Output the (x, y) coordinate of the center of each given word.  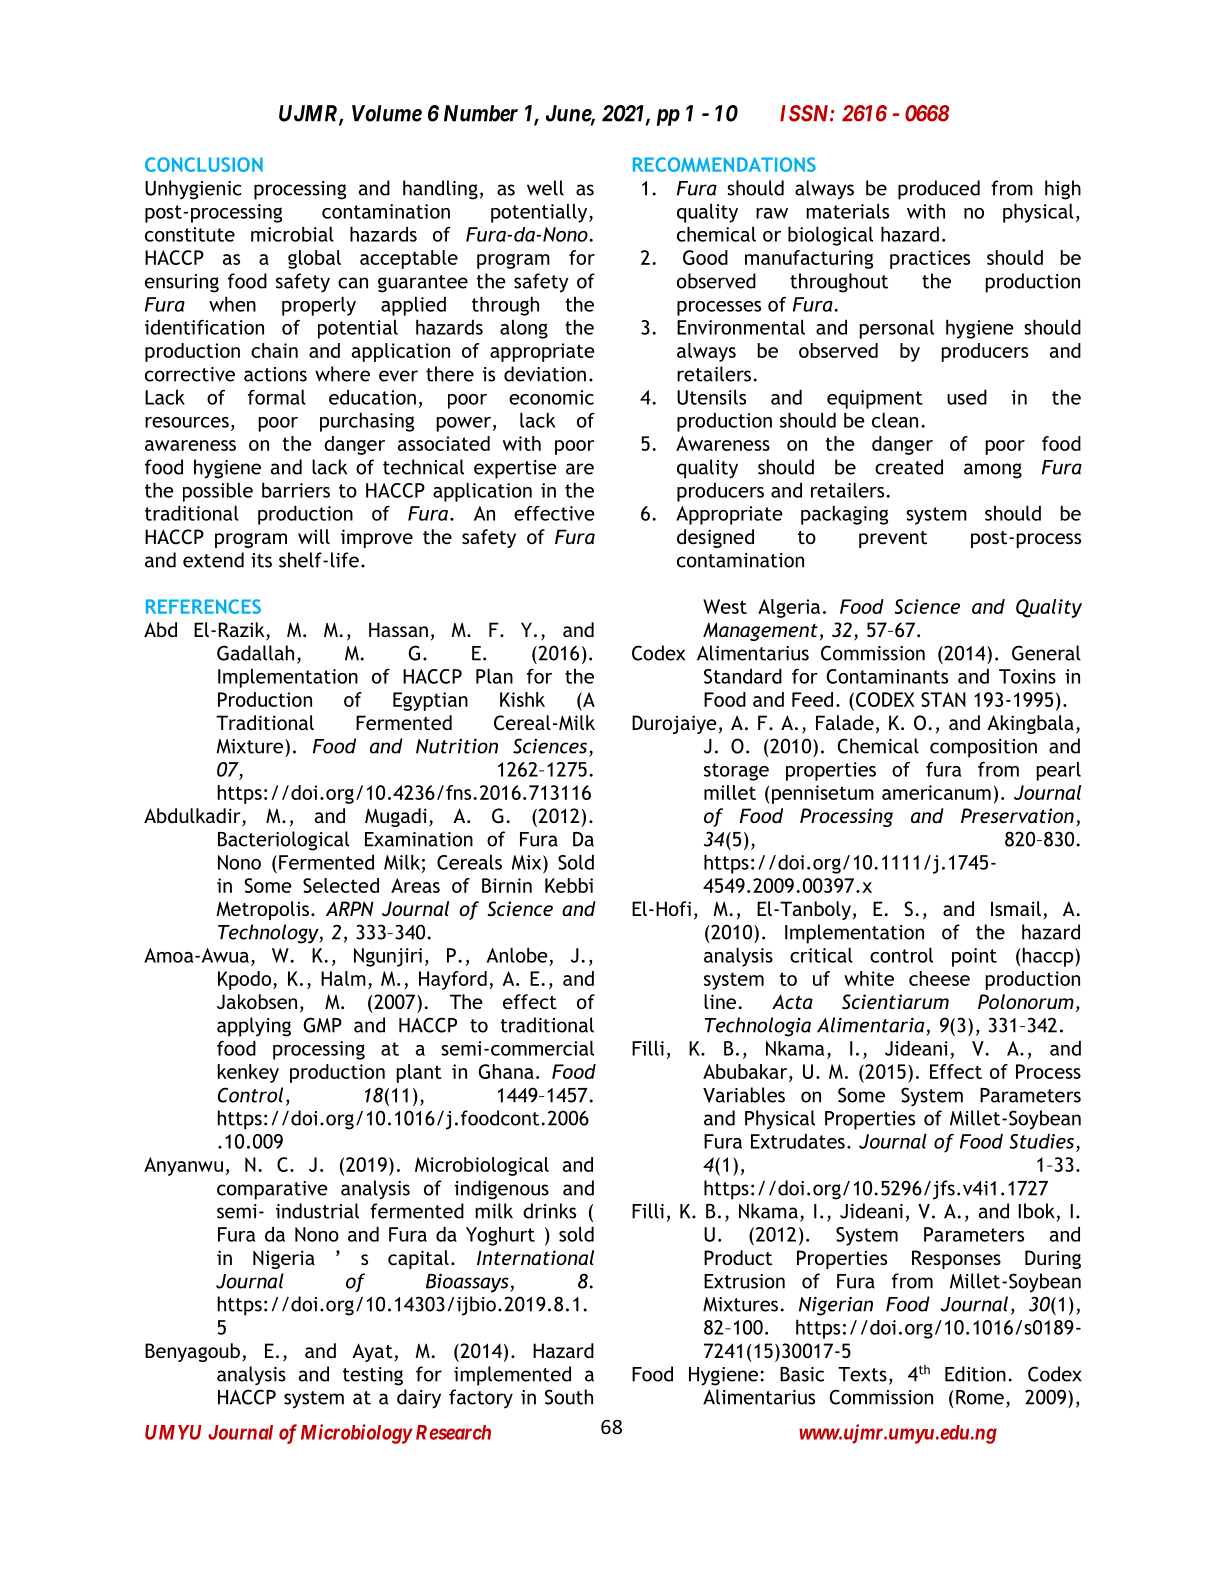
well (545, 188)
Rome (980, 1397)
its (261, 560)
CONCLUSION (204, 164)
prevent (893, 539)
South (569, 1397)
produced (939, 190)
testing (373, 1376)
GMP (322, 1025)
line (721, 1001)
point (974, 957)
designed (715, 538)
